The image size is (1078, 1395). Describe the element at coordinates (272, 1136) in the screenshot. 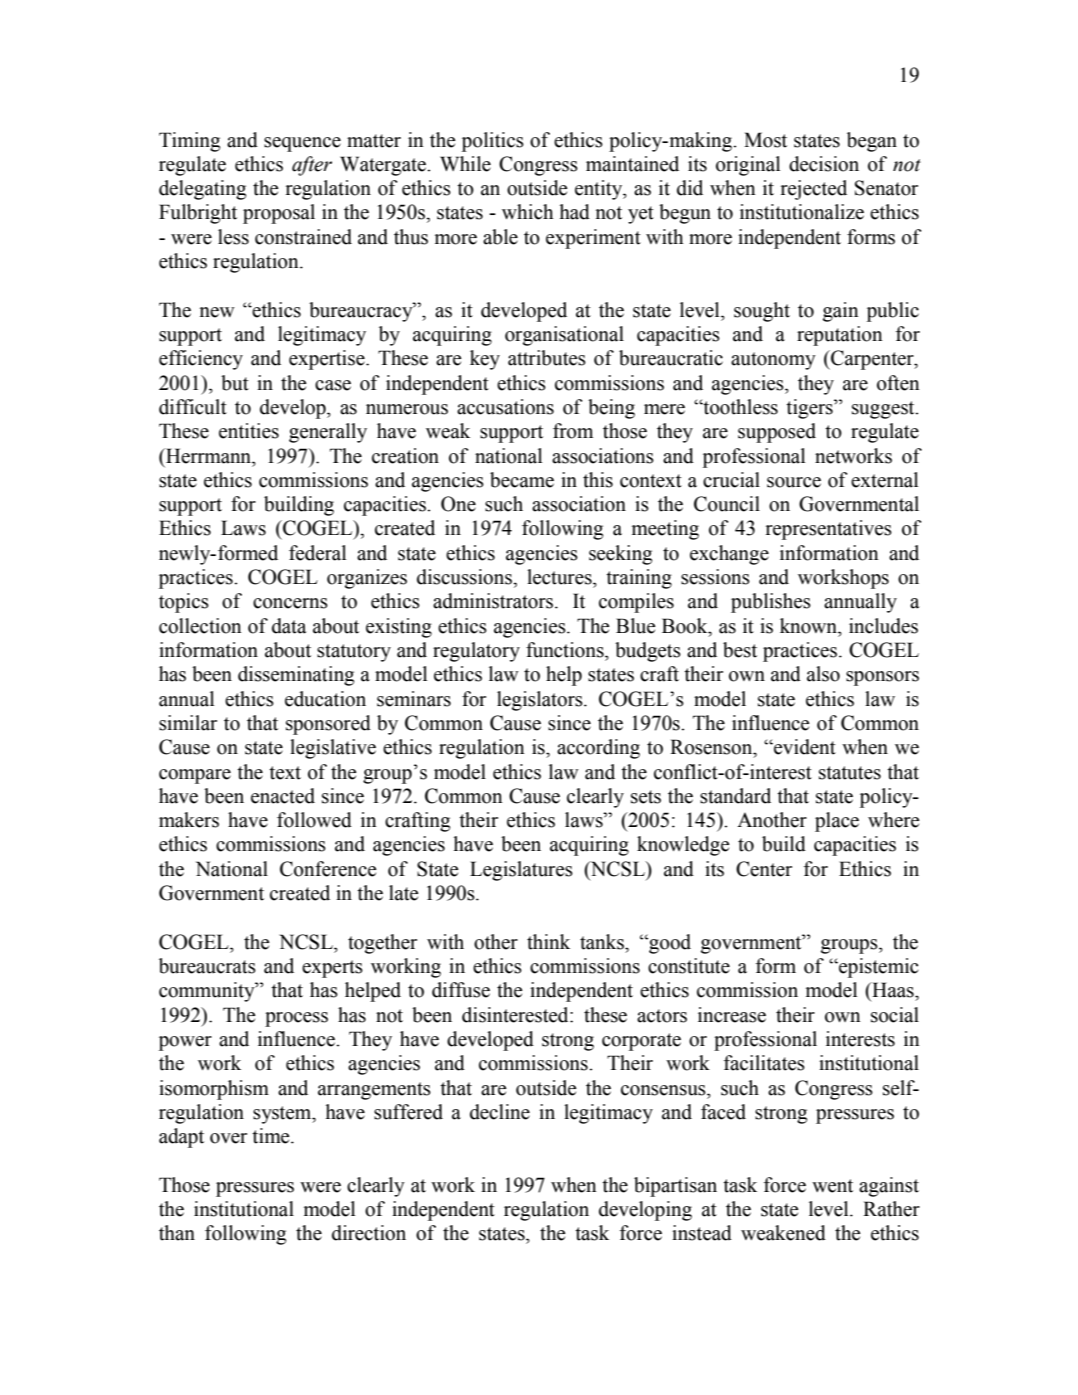

I see `time` at that location.
